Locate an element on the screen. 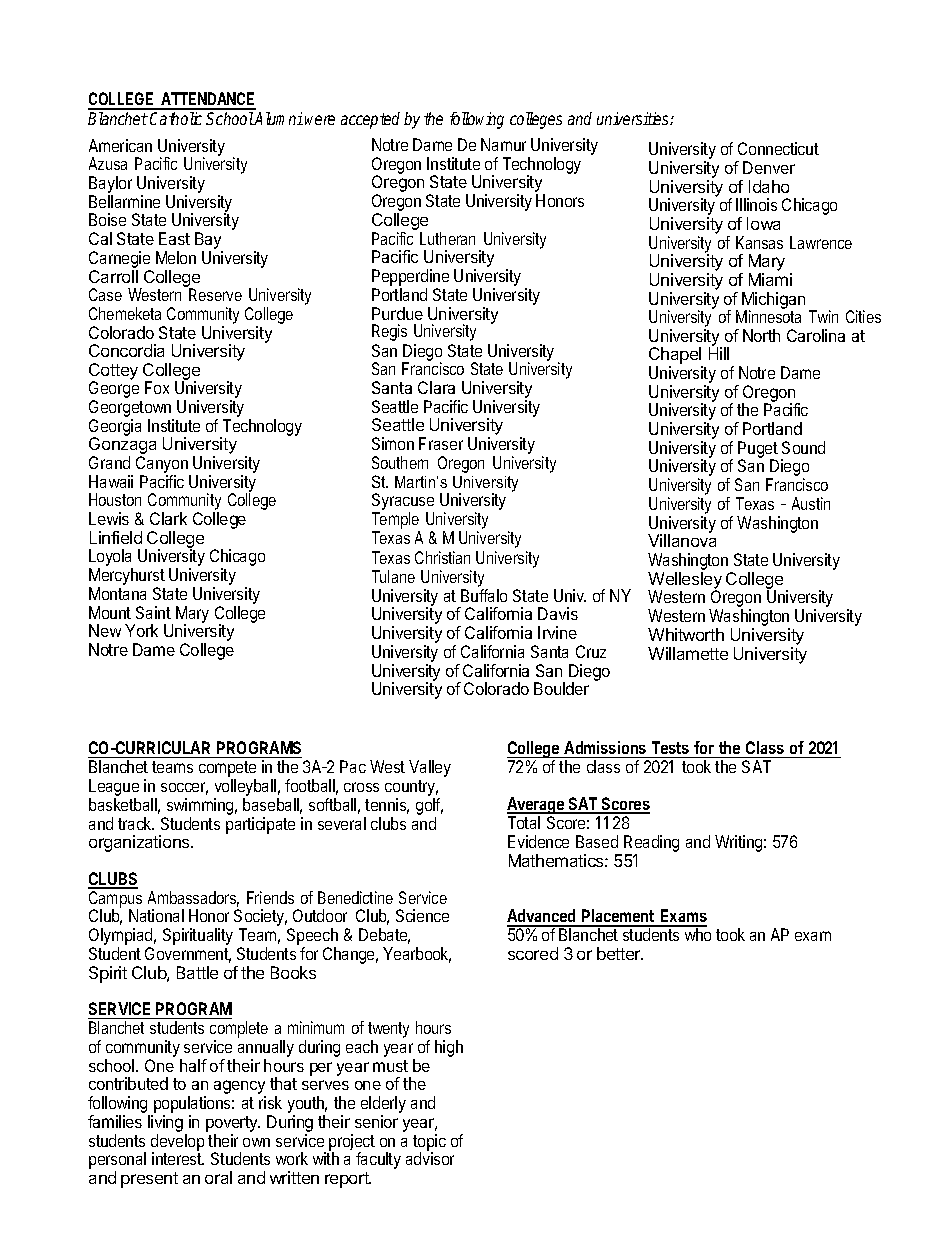  Irvine is located at coordinates (557, 632).
